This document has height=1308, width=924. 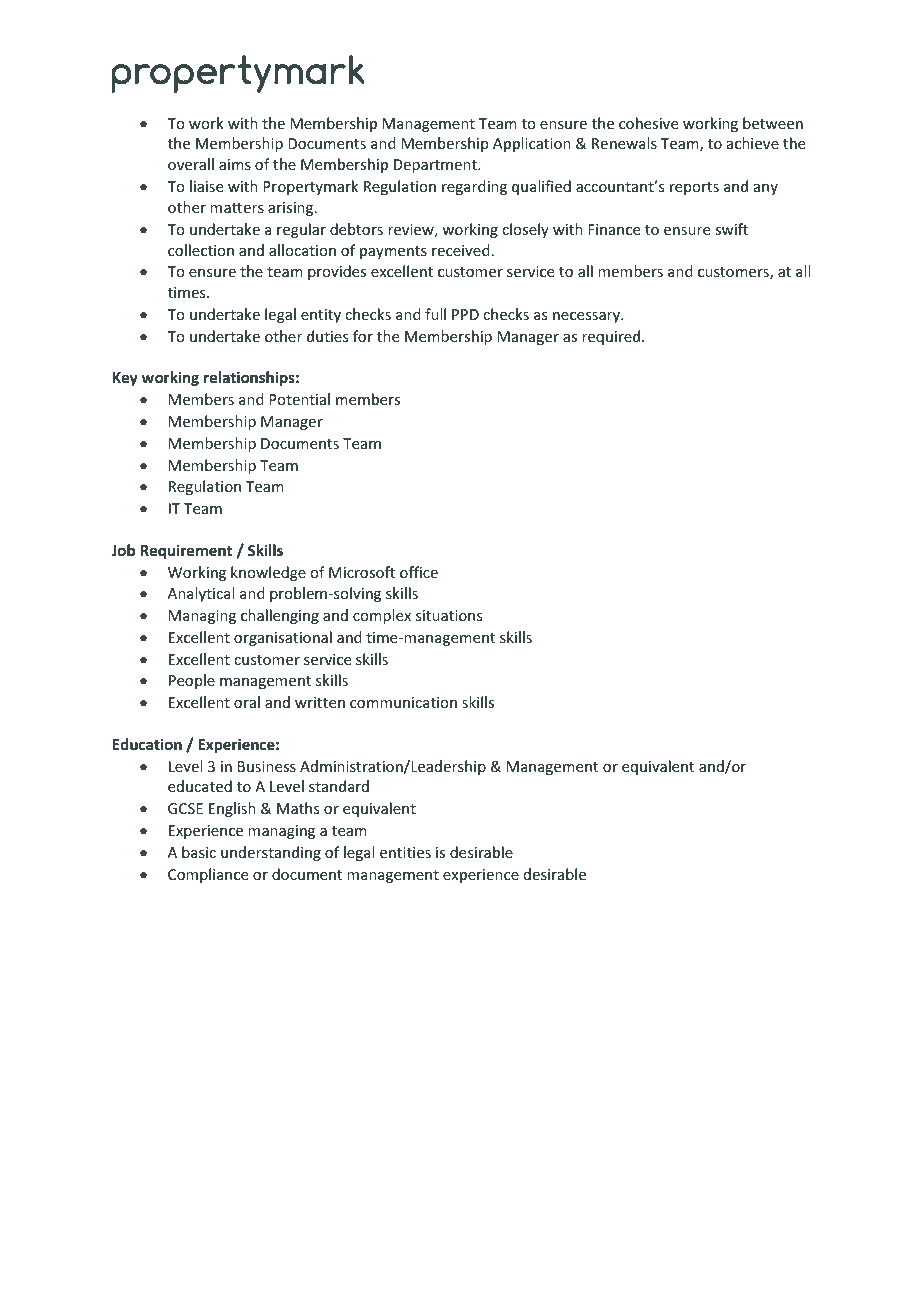 What do you see at coordinates (611, 337) in the document?
I see `required` at bounding box center [611, 337].
